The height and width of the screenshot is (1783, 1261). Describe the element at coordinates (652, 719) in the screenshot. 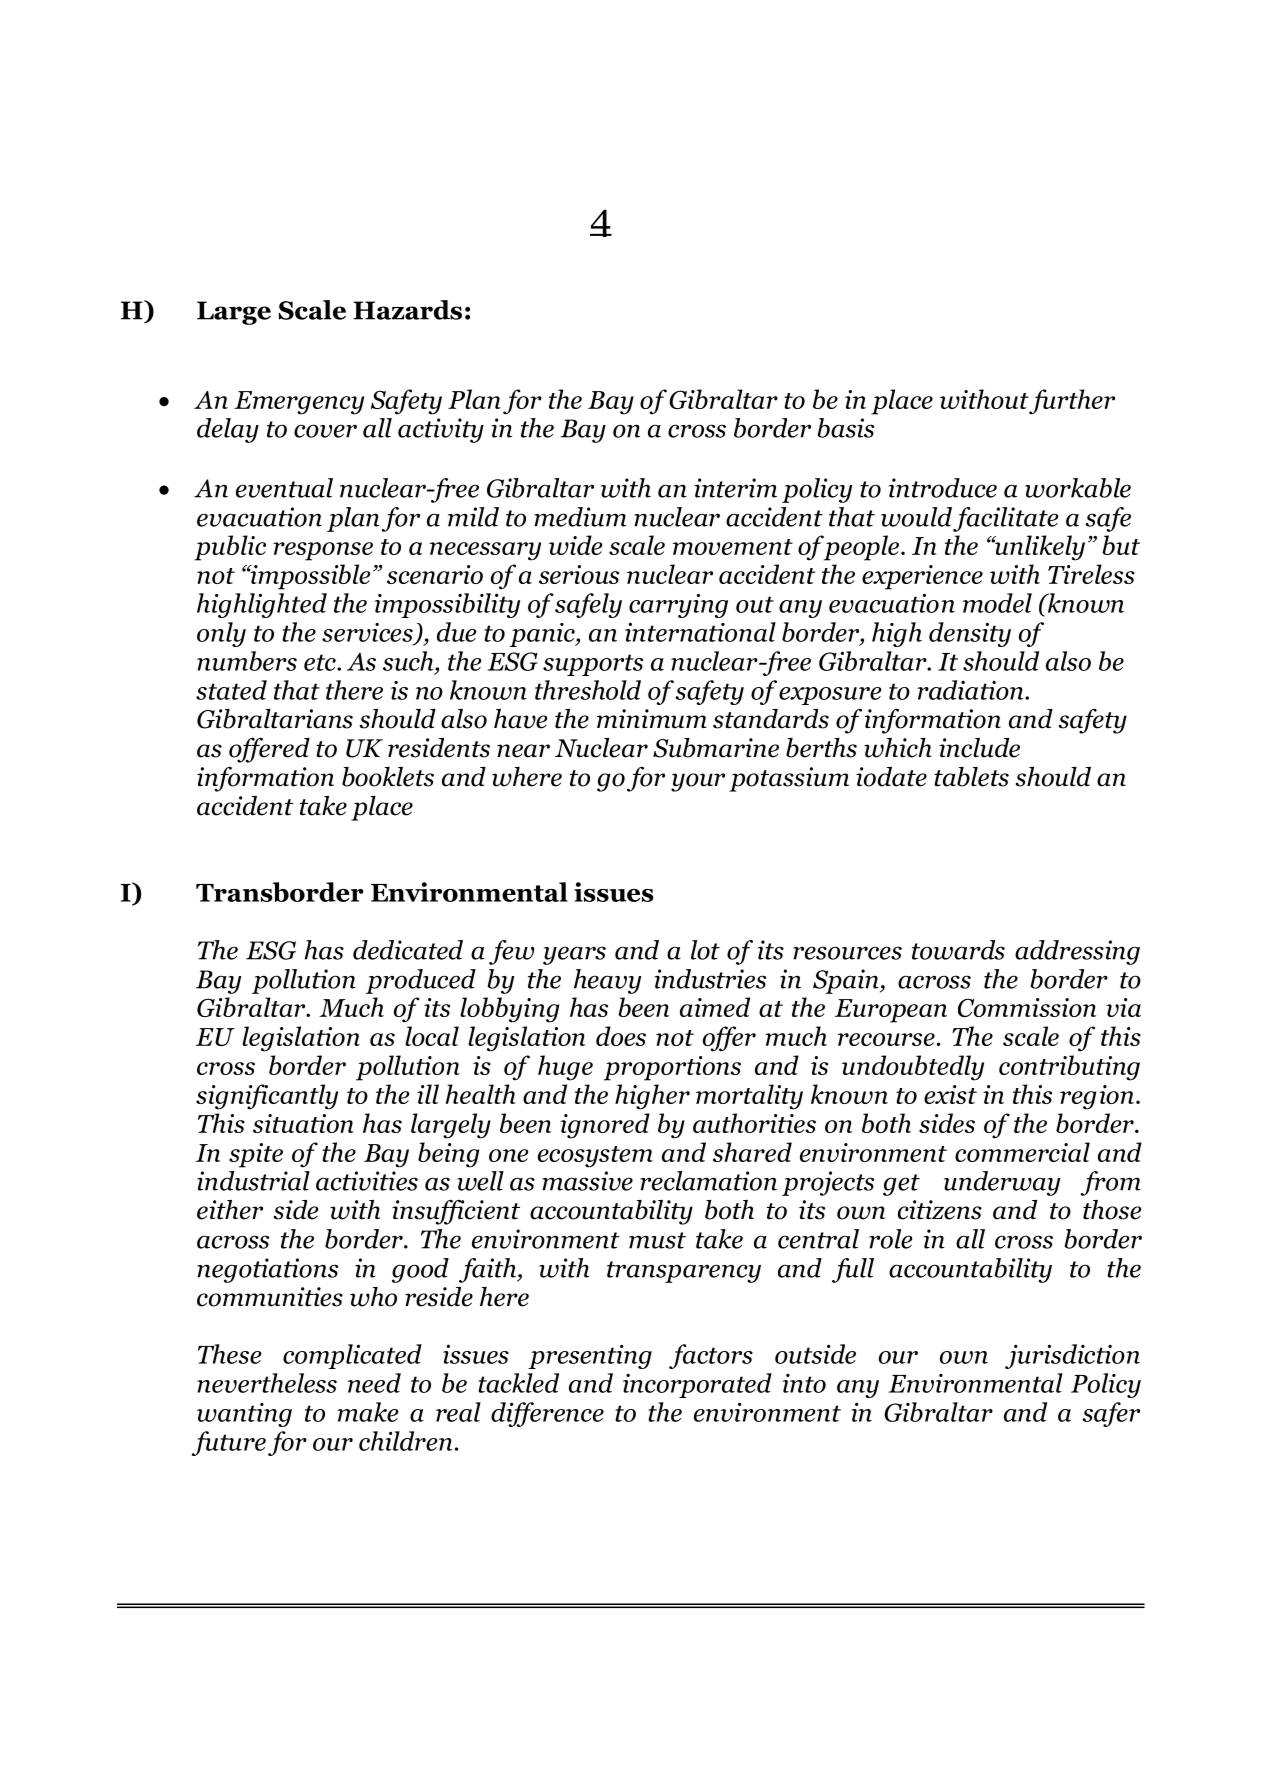

I see `minimum` at that location.
